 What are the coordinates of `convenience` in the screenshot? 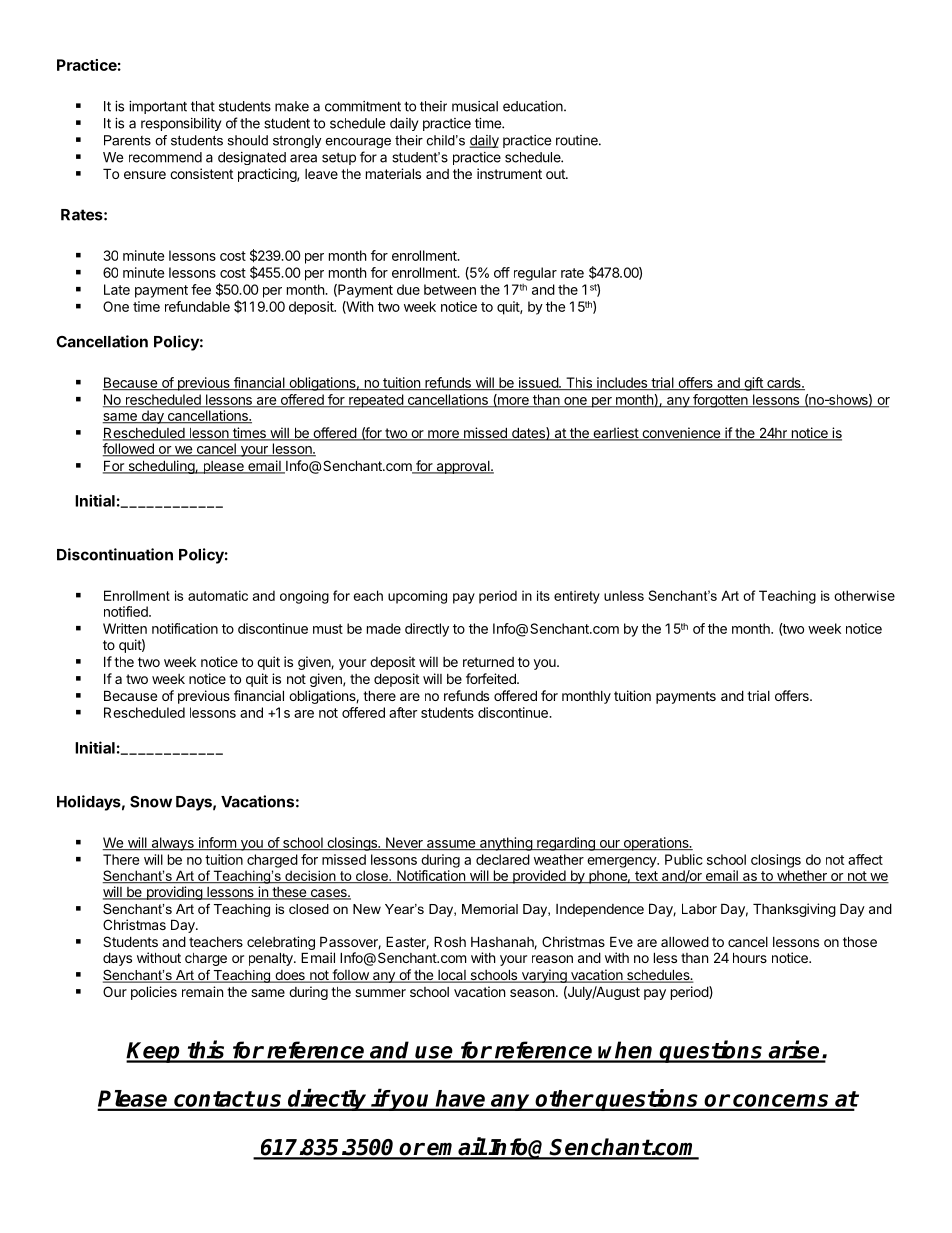 It's located at (681, 434).
